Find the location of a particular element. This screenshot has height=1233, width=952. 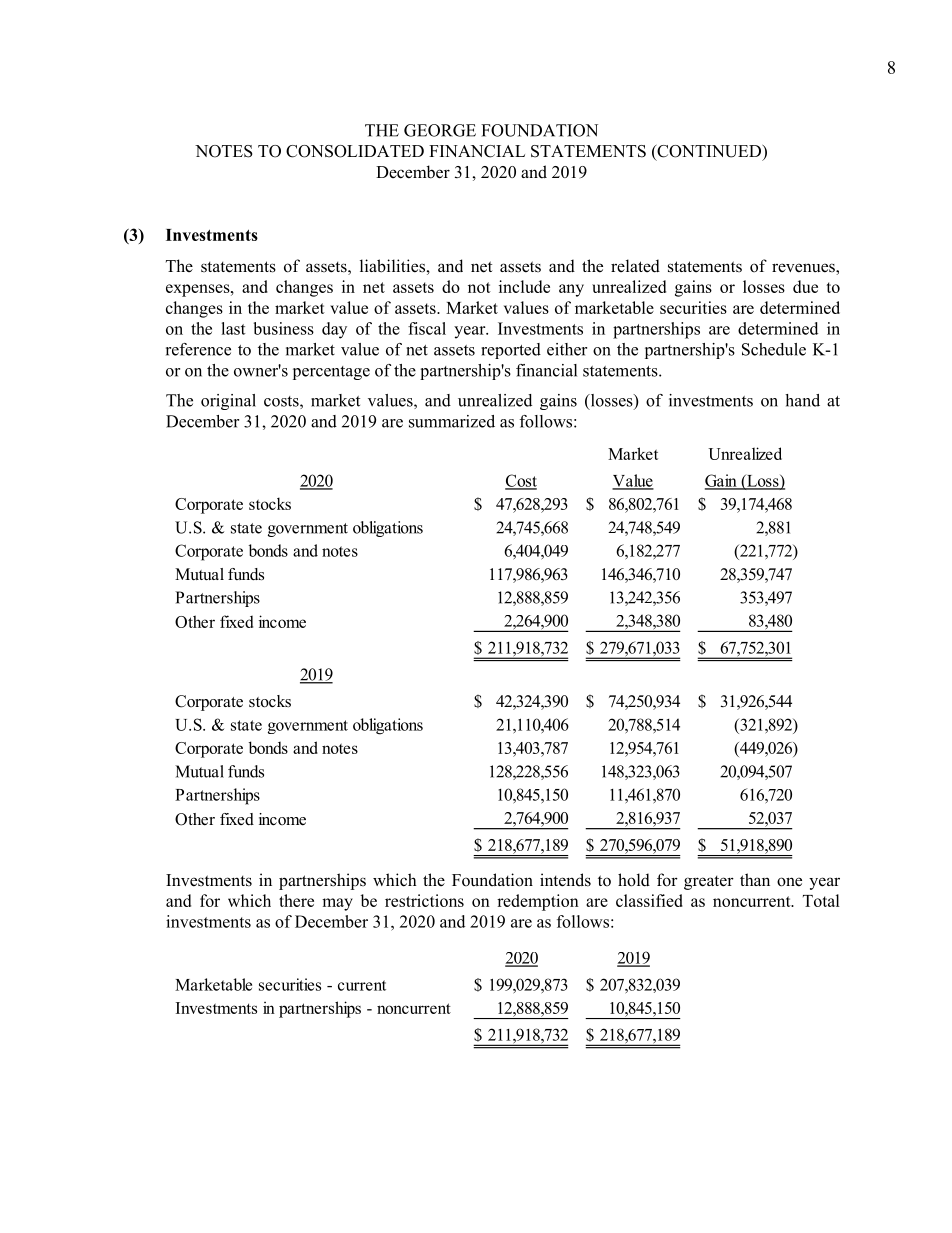

than is located at coordinates (755, 879).
